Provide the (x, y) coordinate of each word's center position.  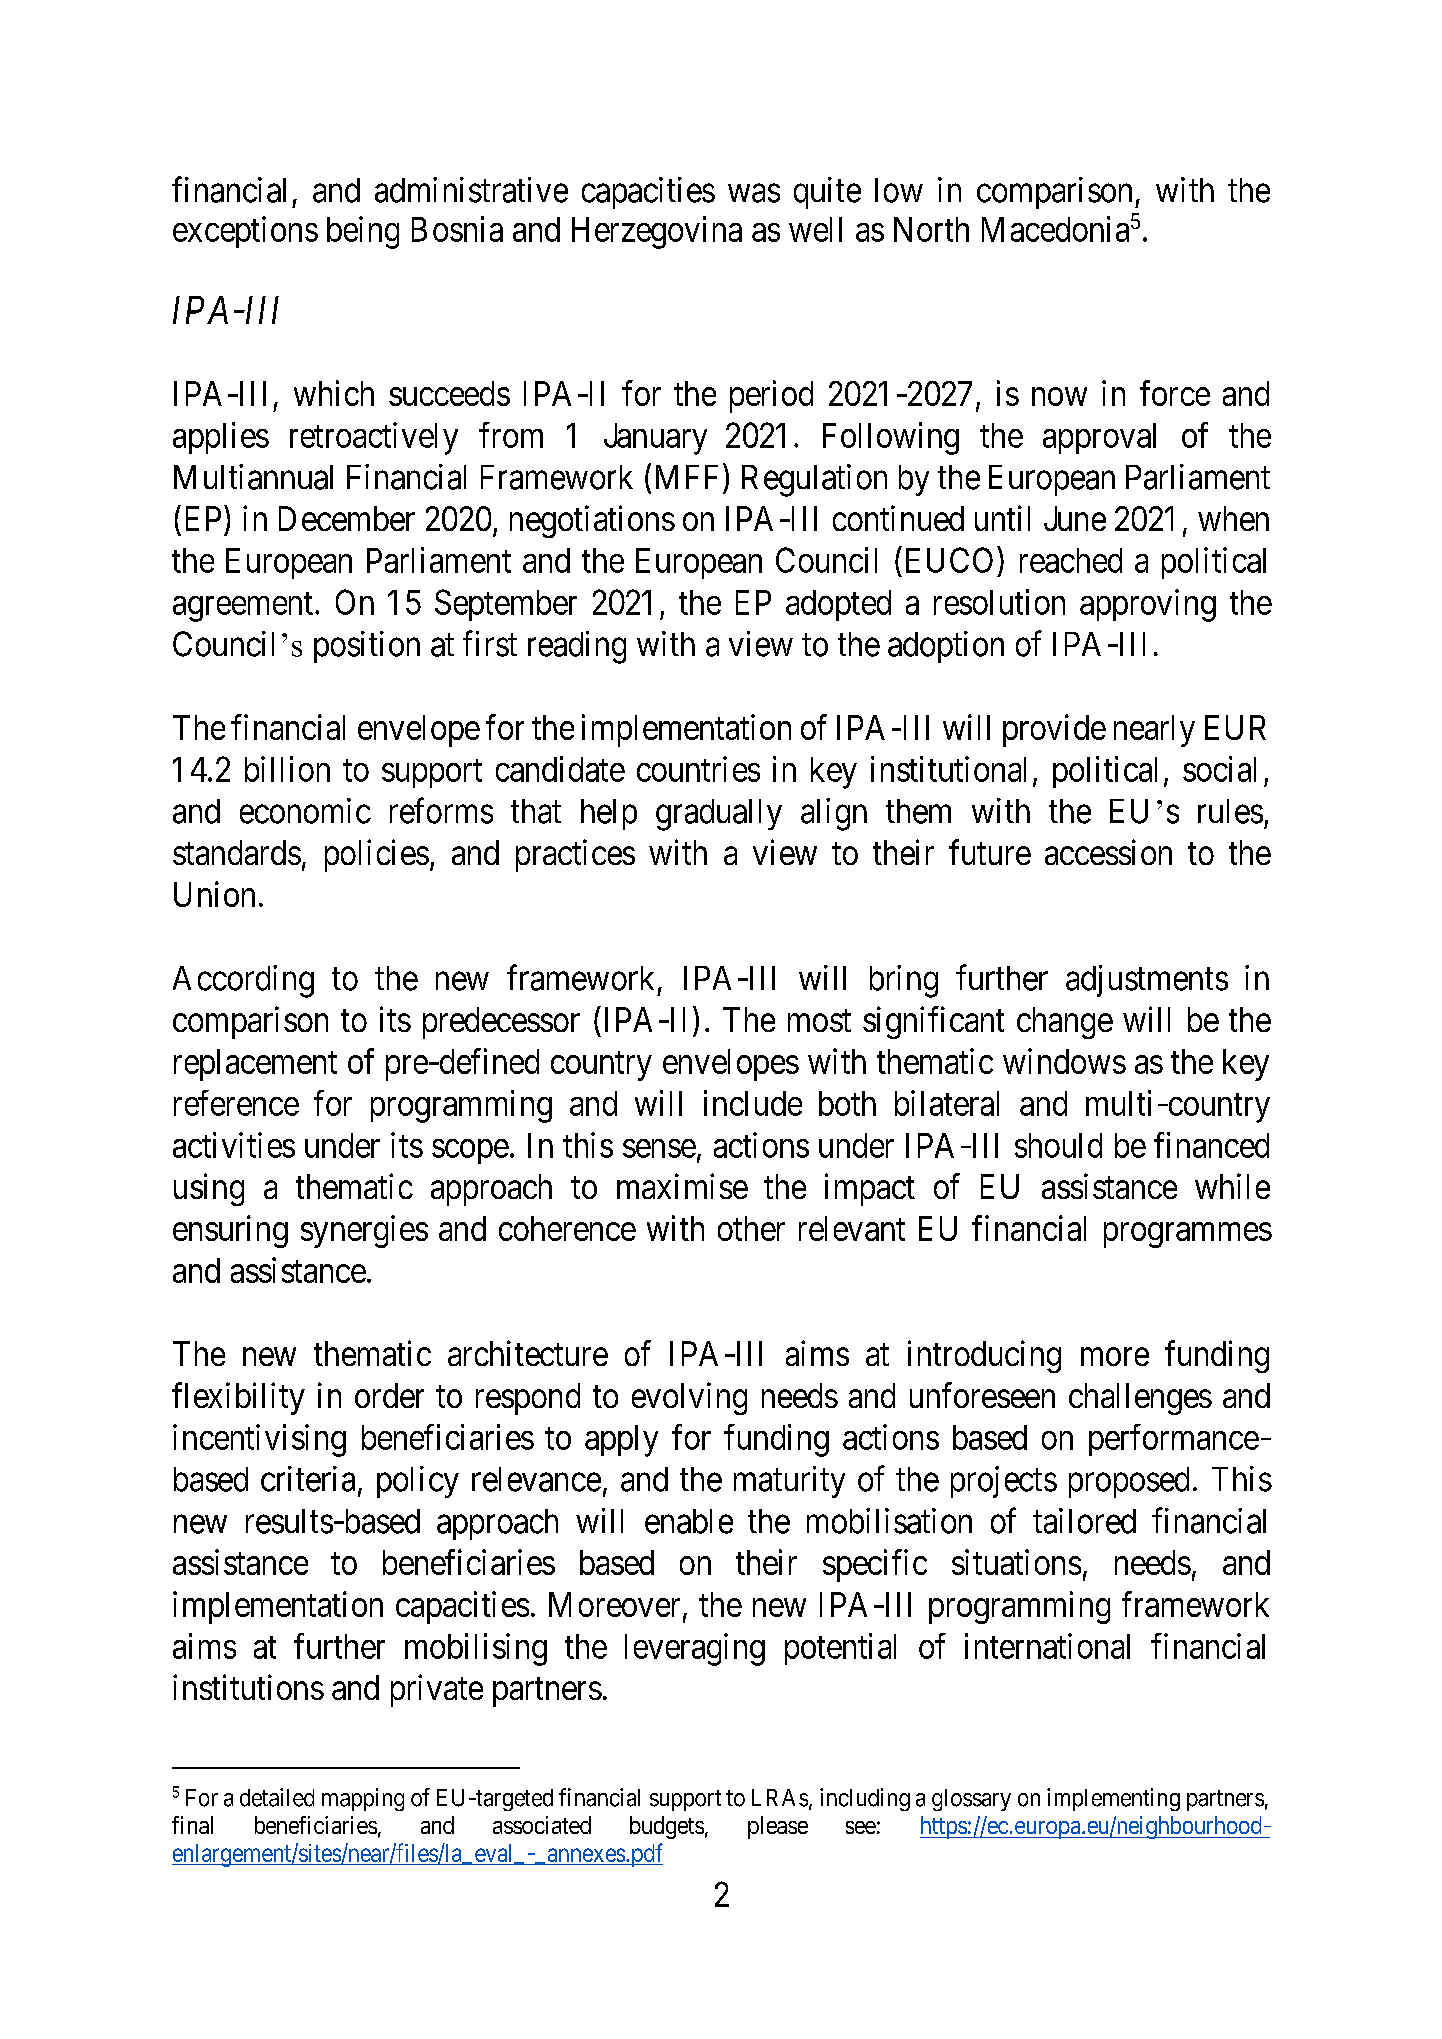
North (931, 229)
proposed (1129, 1482)
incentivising (259, 1440)
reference (236, 1103)
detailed (277, 1797)
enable (689, 1521)
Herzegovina (657, 232)
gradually (719, 815)
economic (305, 811)
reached (1071, 560)
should (1058, 1145)
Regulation (814, 480)
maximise (682, 1186)
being (363, 232)
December (347, 518)
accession (1108, 852)
